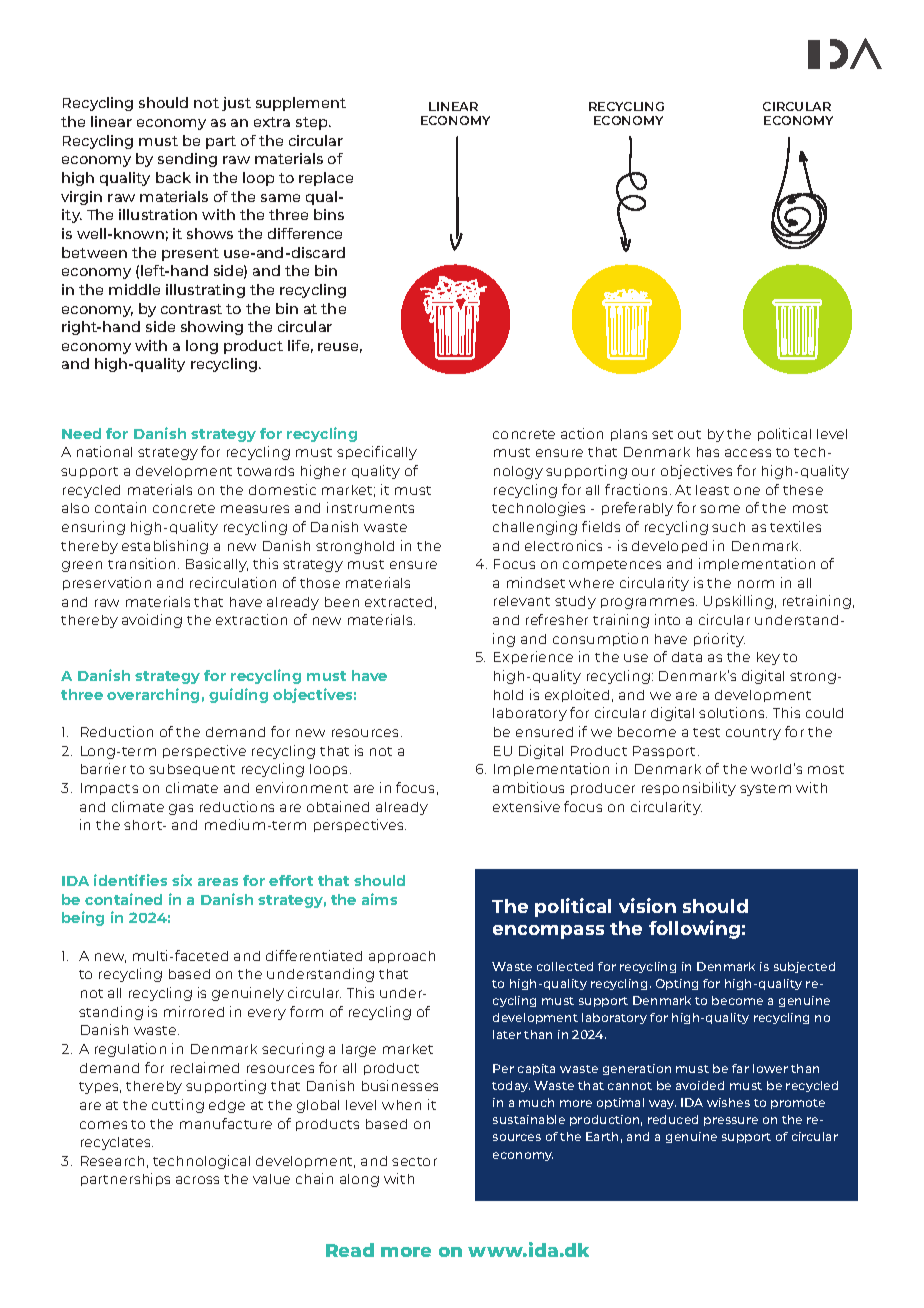 The height and width of the screenshot is (1308, 924). What do you see at coordinates (533, 657) in the screenshot?
I see `Experience` at bounding box center [533, 657].
